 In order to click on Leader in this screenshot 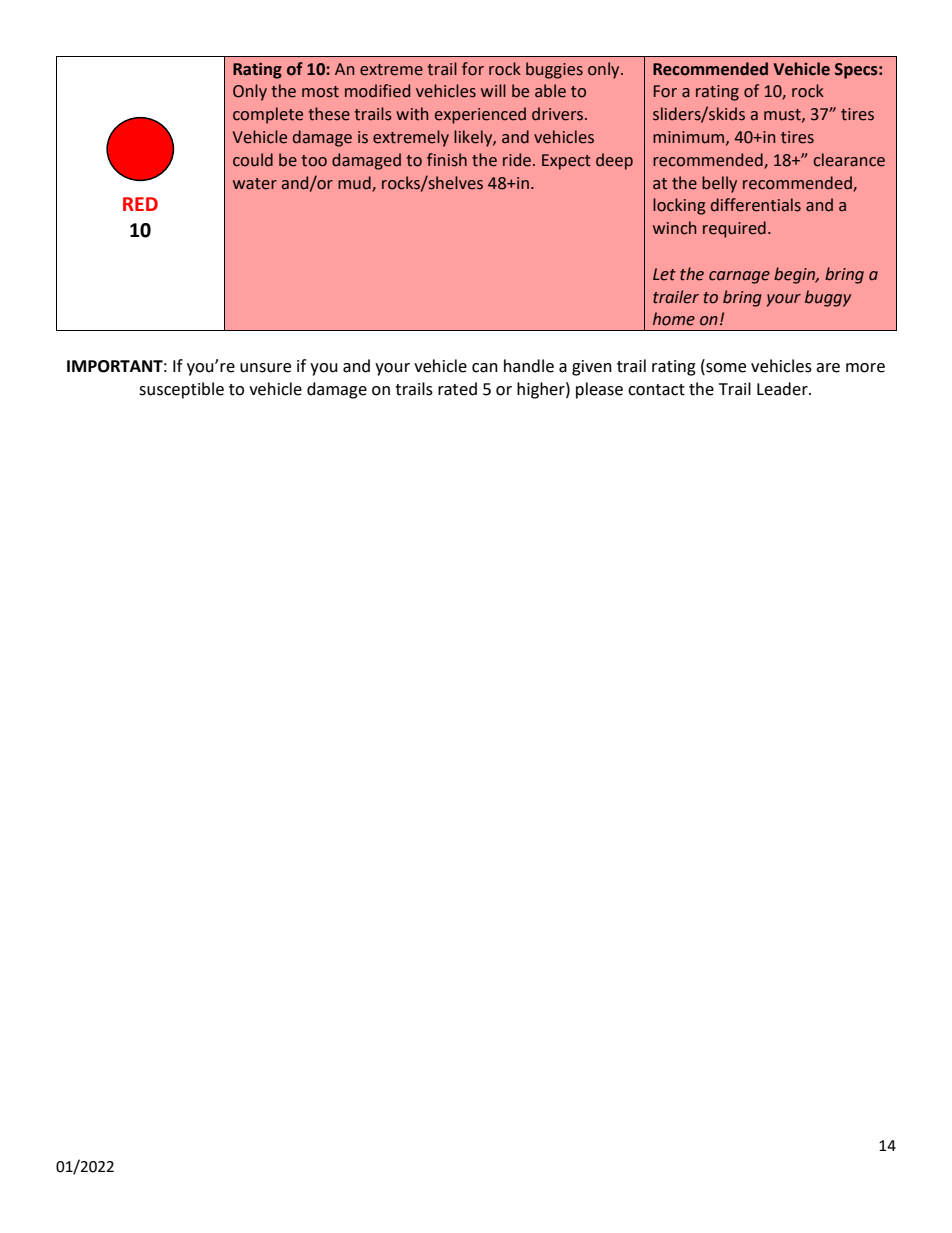, I will do `click(783, 389)`.
